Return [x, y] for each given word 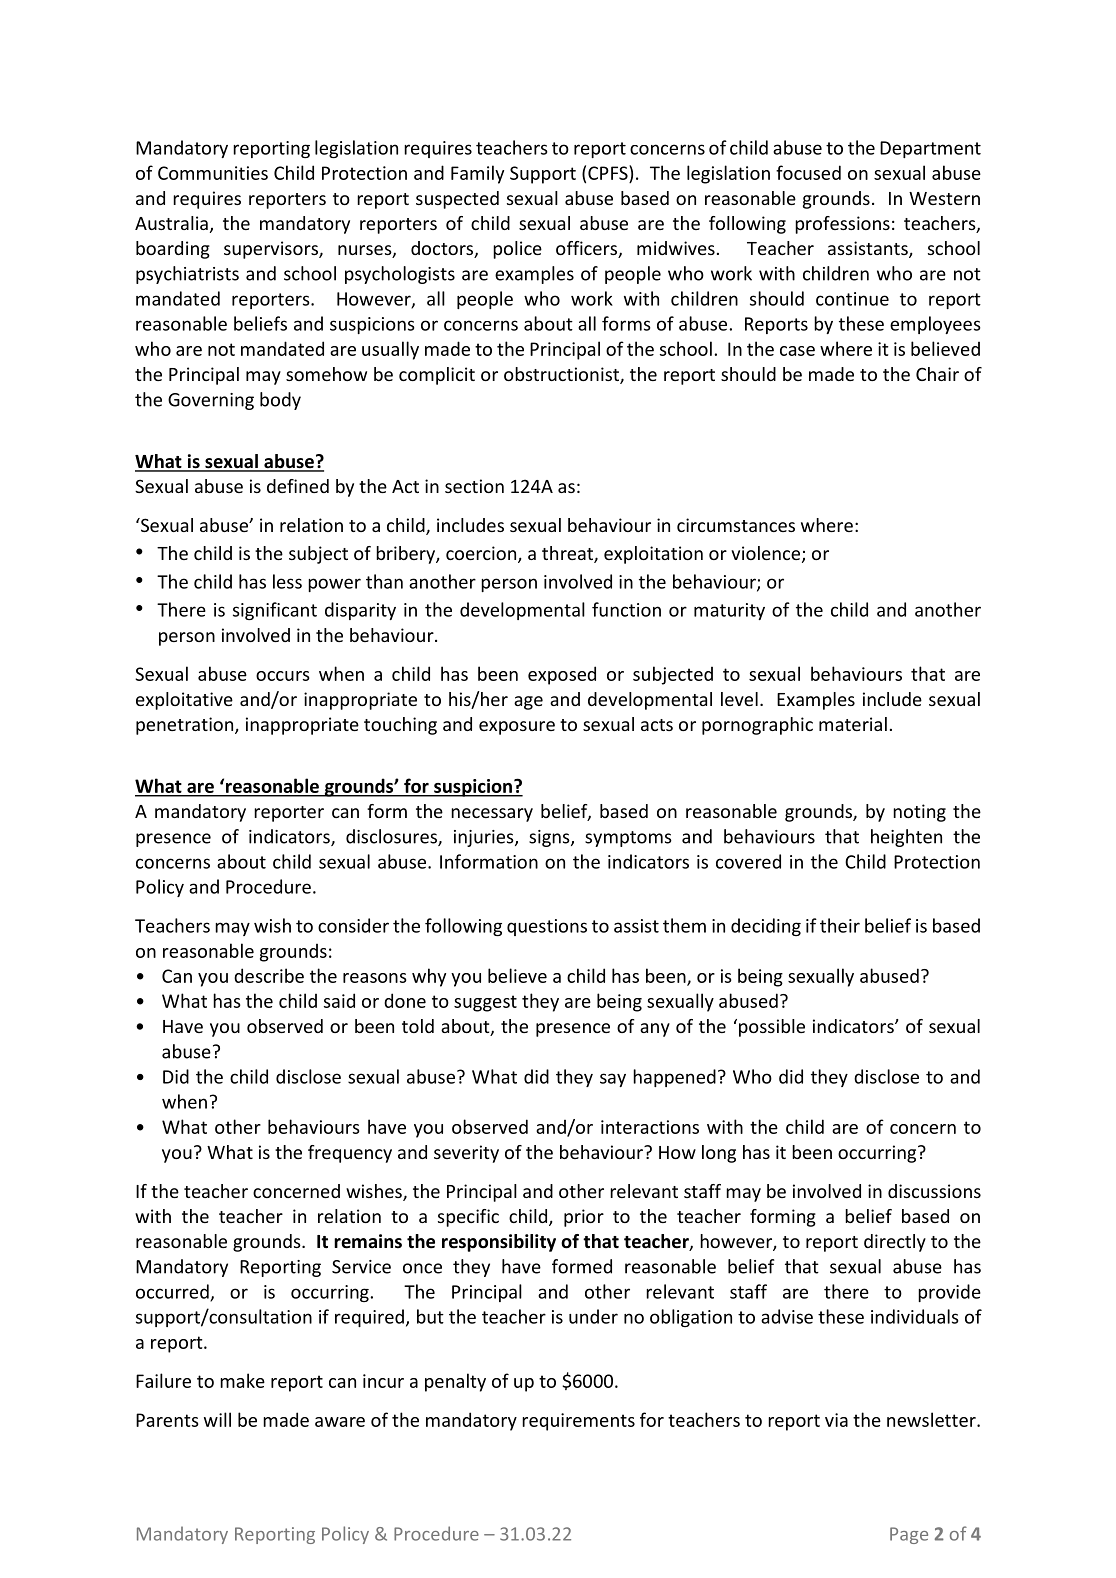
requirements [578, 1422]
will [217, 1419]
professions [842, 225]
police [517, 250]
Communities [213, 173]
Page [909, 1535]
